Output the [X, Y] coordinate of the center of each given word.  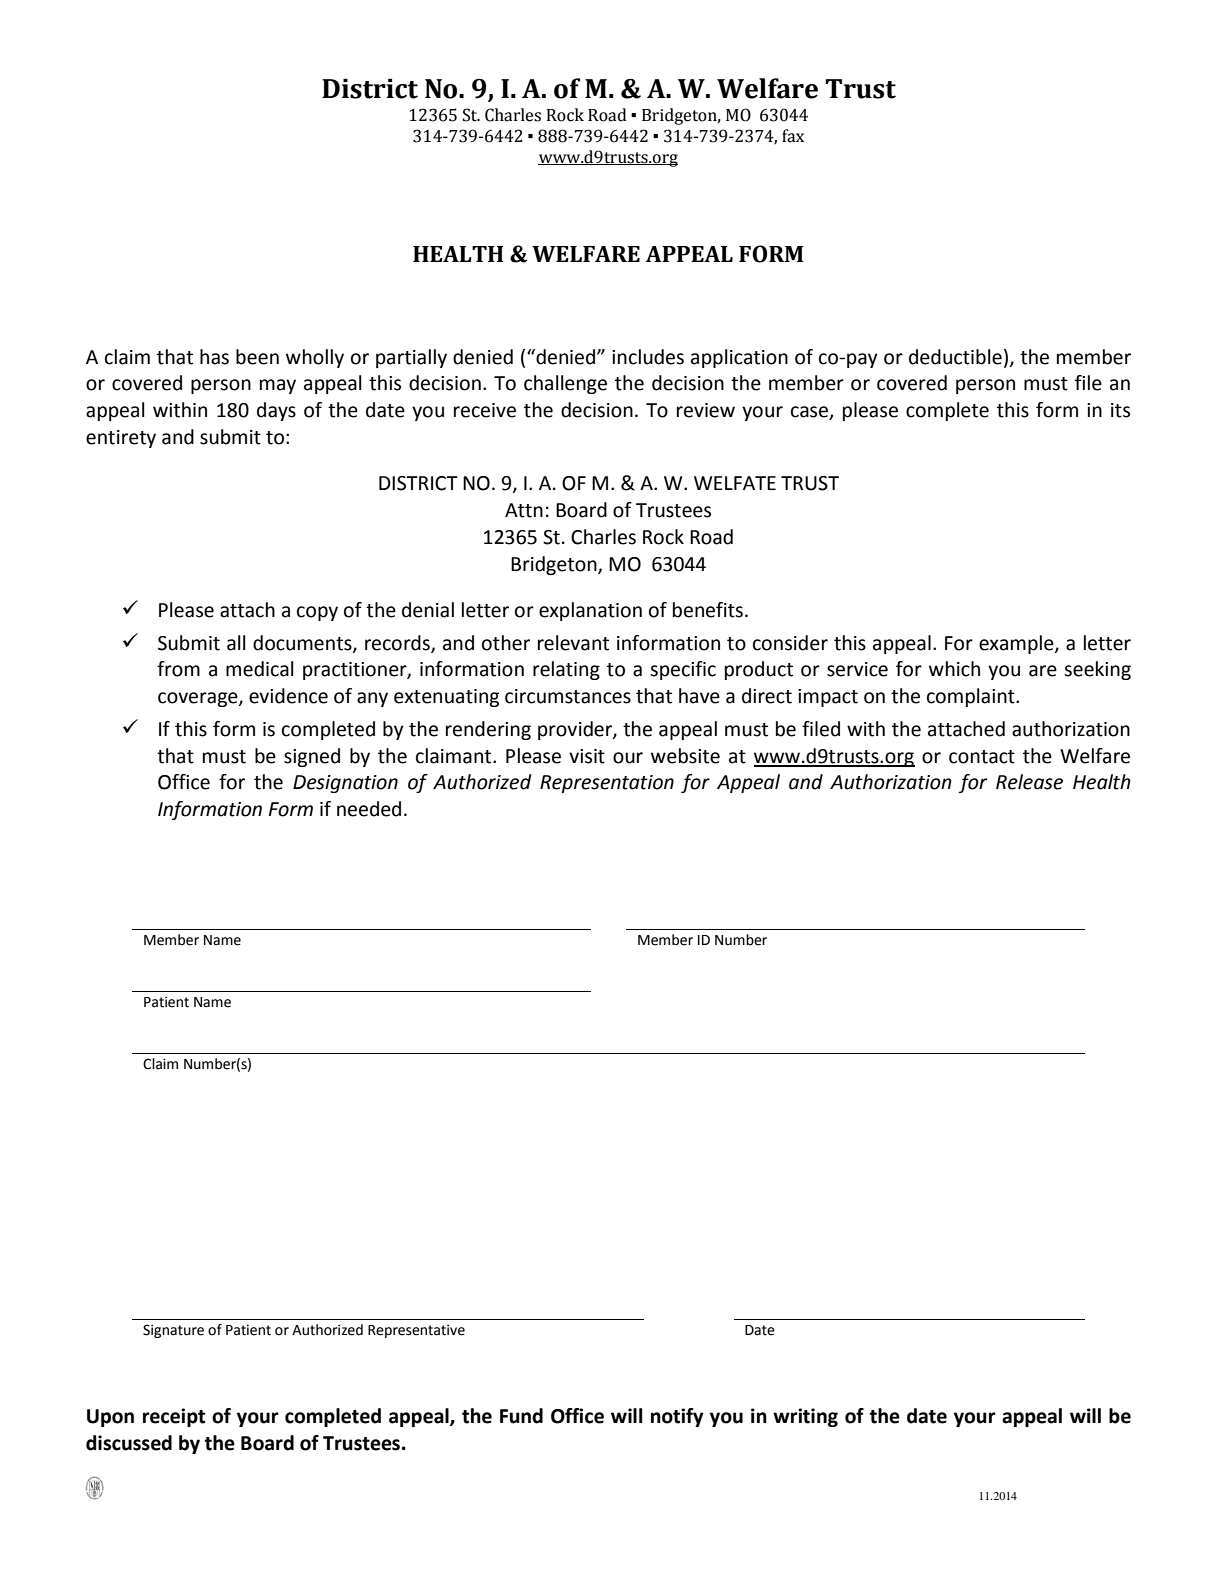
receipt [174, 1417]
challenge [565, 384]
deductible [955, 357]
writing [805, 1417]
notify [677, 1417]
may [278, 386]
